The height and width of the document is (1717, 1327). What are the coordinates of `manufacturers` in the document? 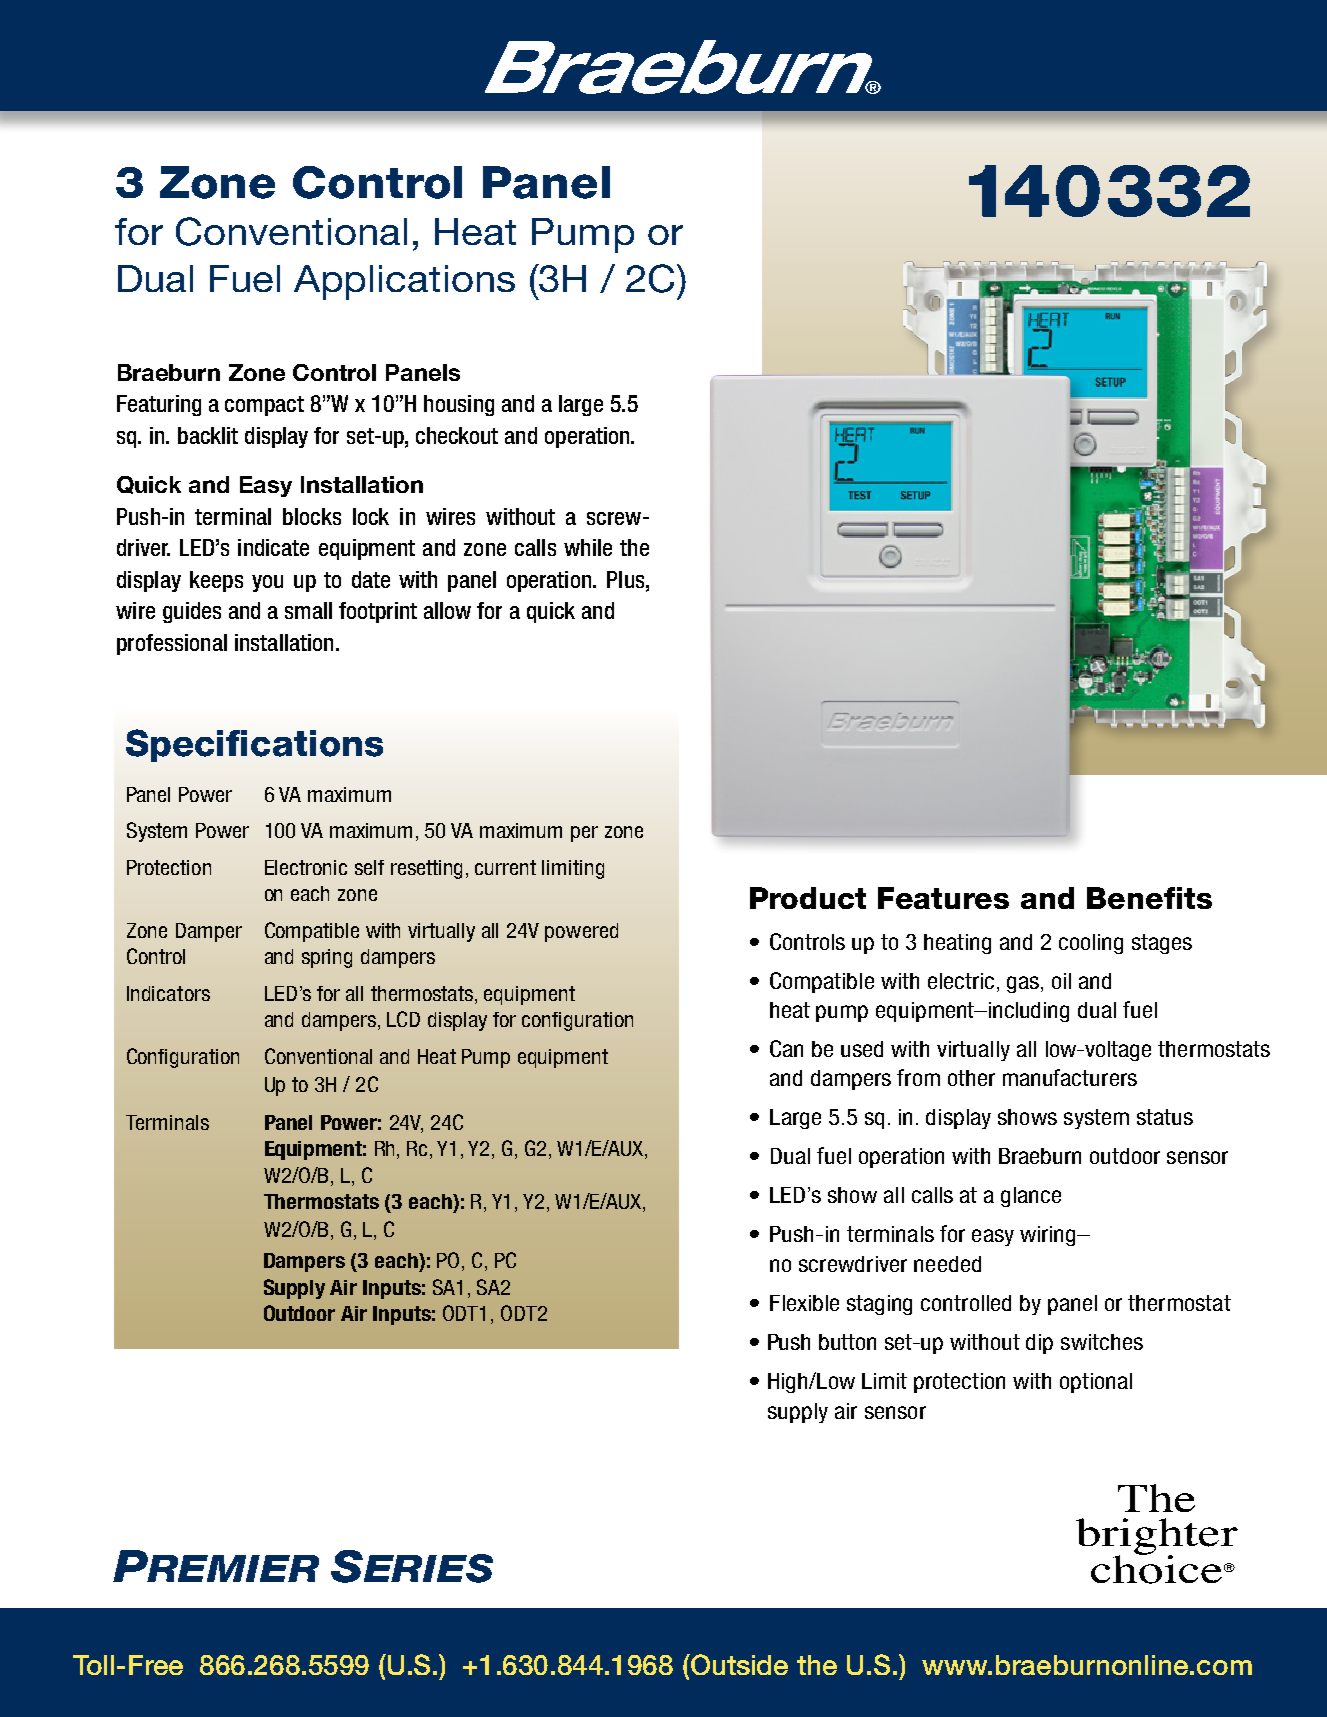 It's located at (1070, 1077).
